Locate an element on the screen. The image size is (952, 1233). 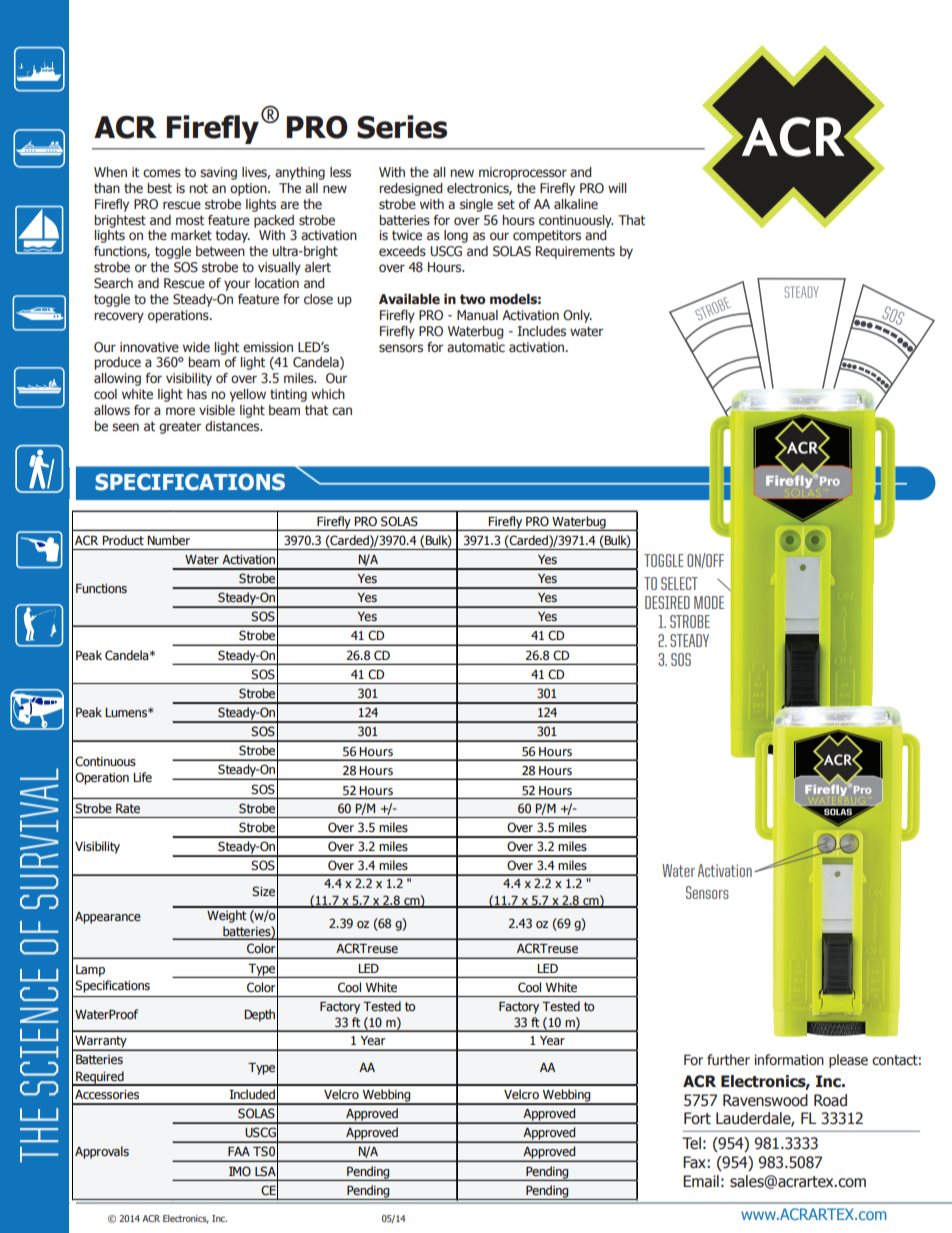
SELECT is located at coordinates (679, 583).
